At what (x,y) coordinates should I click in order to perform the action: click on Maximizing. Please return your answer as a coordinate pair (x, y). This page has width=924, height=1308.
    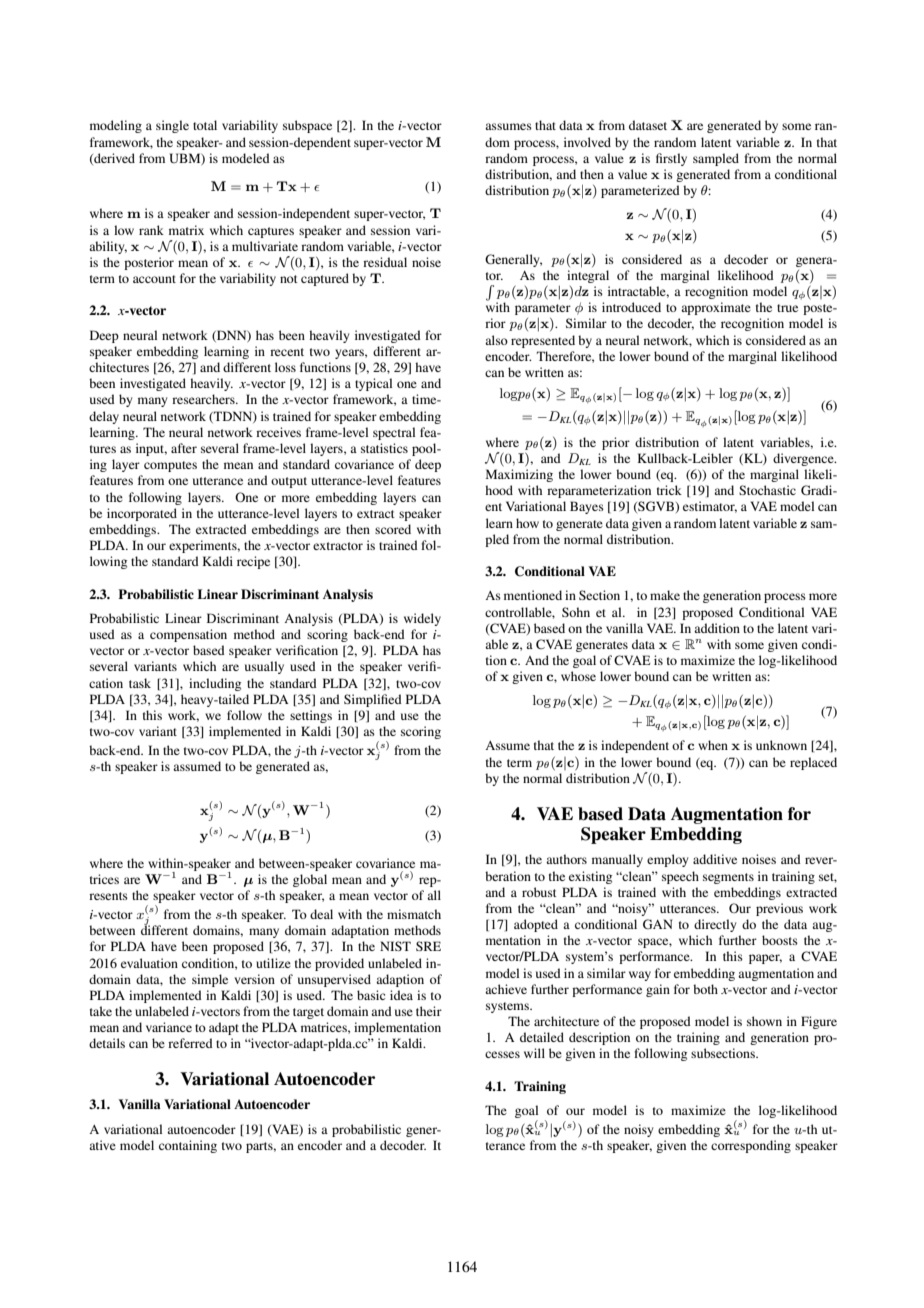
    Looking at the image, I should click on (519, 475).
